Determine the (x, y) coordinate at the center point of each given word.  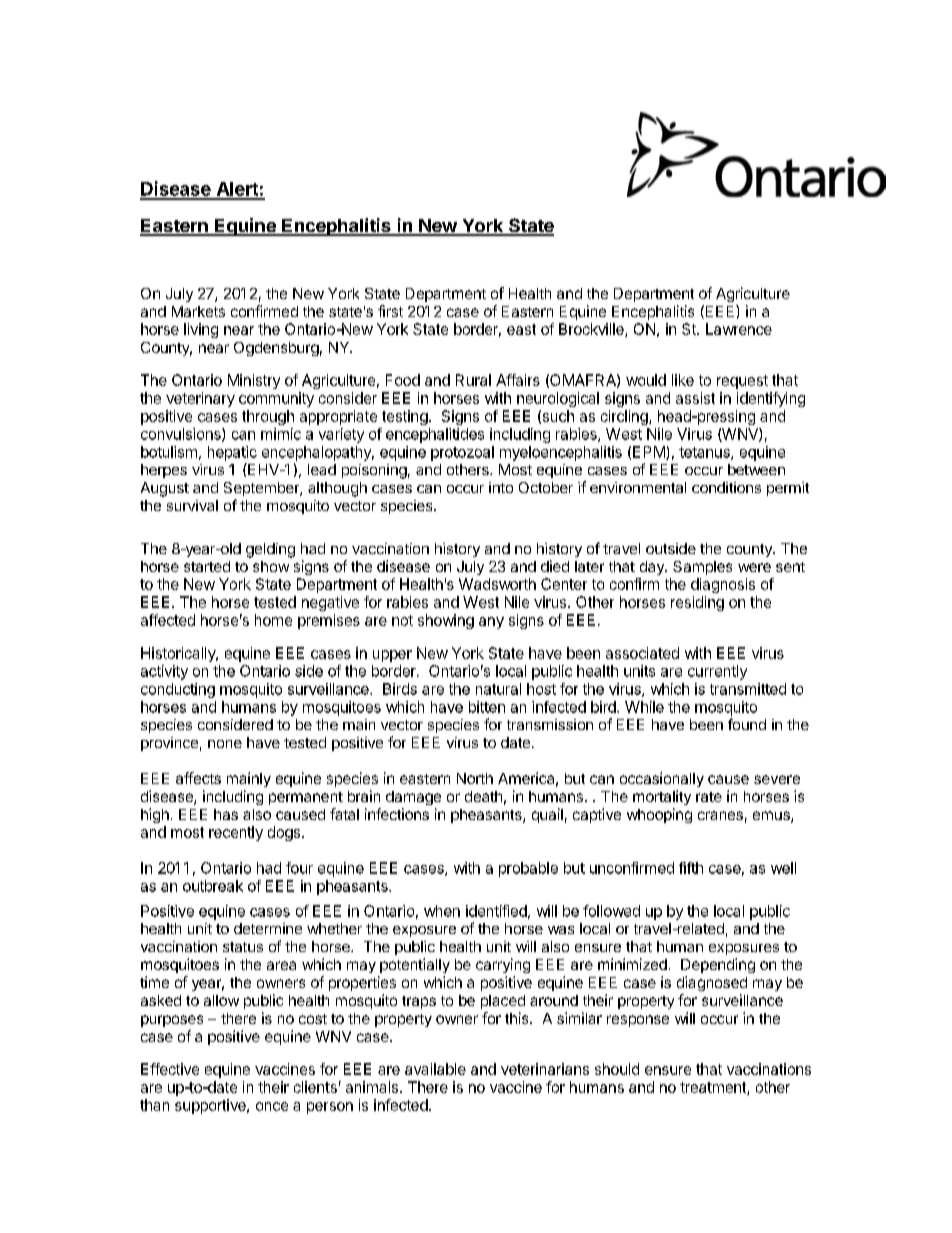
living (201, 330)
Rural (473, 380)
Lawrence (739, 329)
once (272, 1106)
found (747, 724)
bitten (487, 707)
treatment (714, 1088)
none (225, 744)
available (435, 1069)
